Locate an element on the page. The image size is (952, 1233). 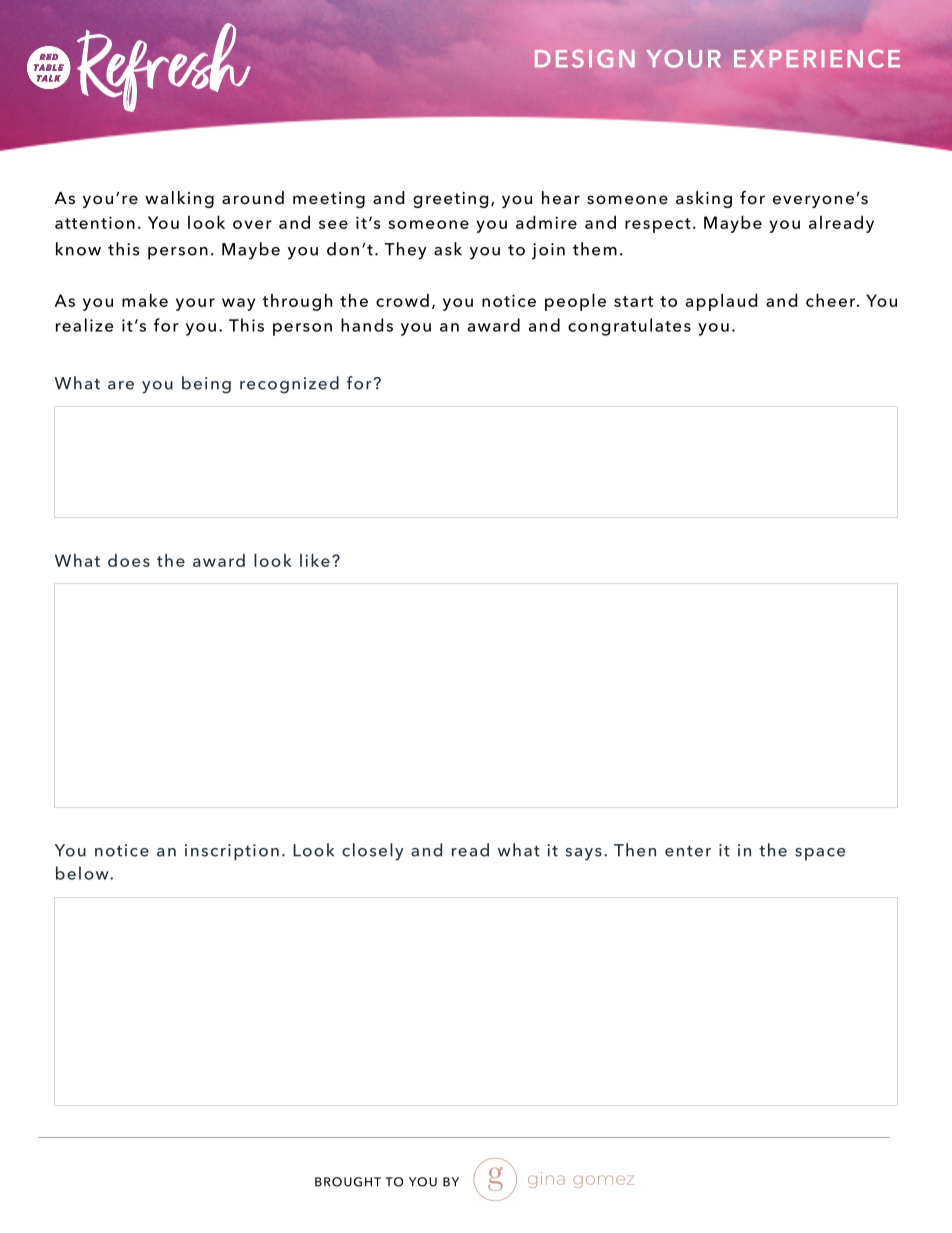
does is located at coordinates (129, 560).
